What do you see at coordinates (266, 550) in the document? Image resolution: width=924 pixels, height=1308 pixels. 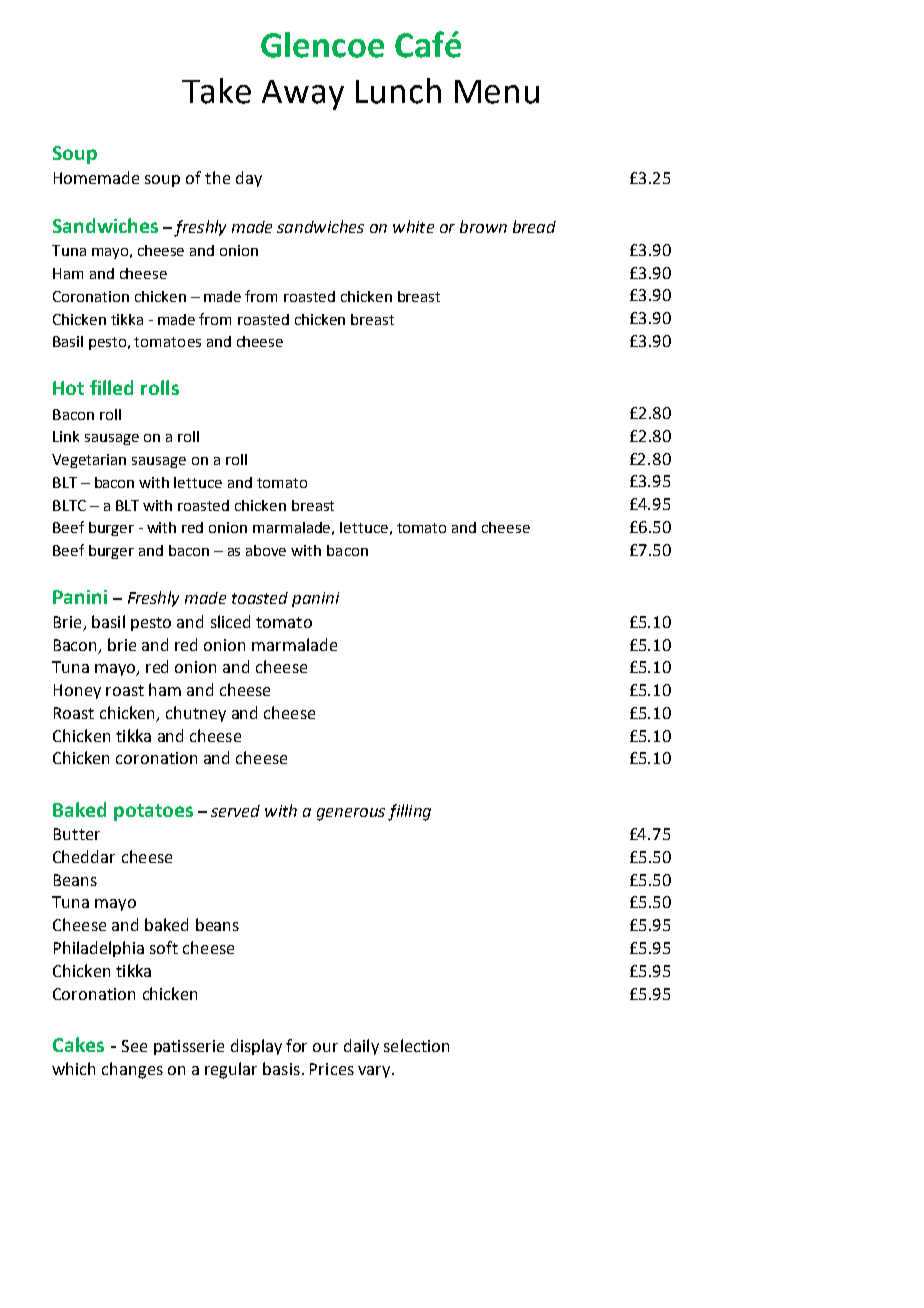 I see `above` at bounding box center [266, 550].
